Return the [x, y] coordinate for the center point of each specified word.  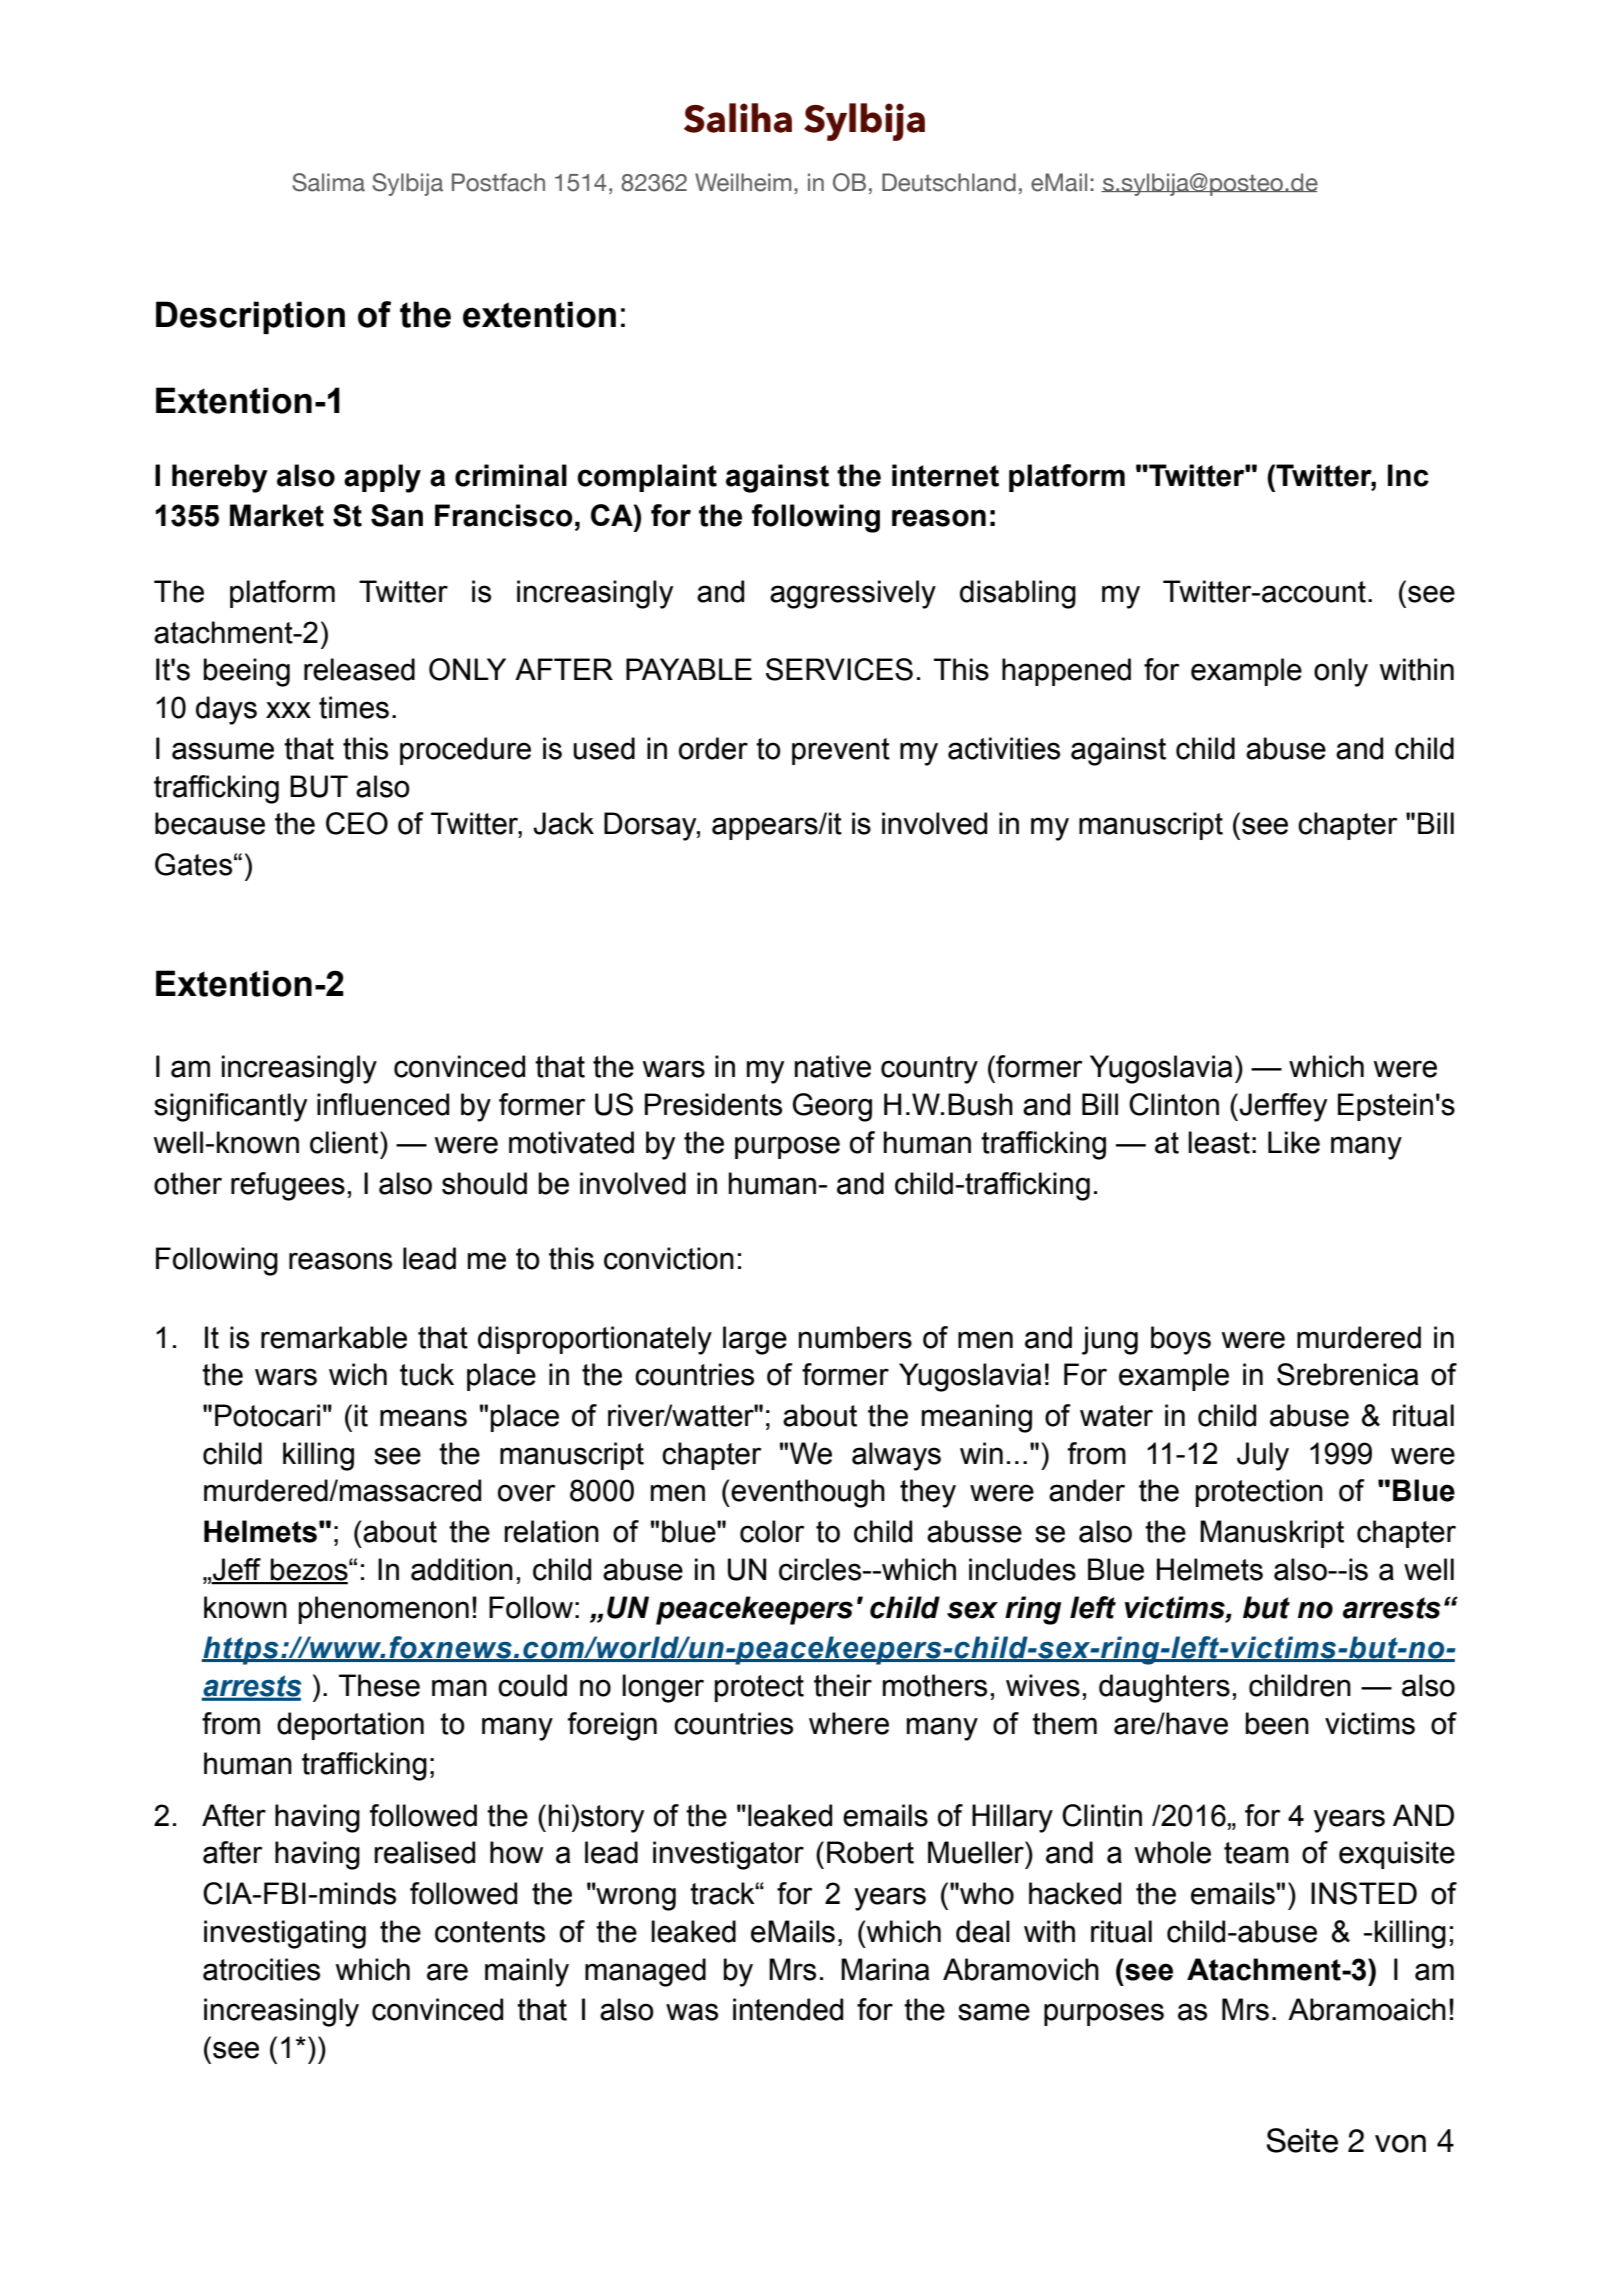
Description [250, 317]
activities [1004, 748]
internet [945, 475]
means [423, 1418]
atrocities [261, 1969]
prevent [841, 751]
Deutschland [949, 182]
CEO [357, 823]
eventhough [808, 1493]
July [1263, 1456]
